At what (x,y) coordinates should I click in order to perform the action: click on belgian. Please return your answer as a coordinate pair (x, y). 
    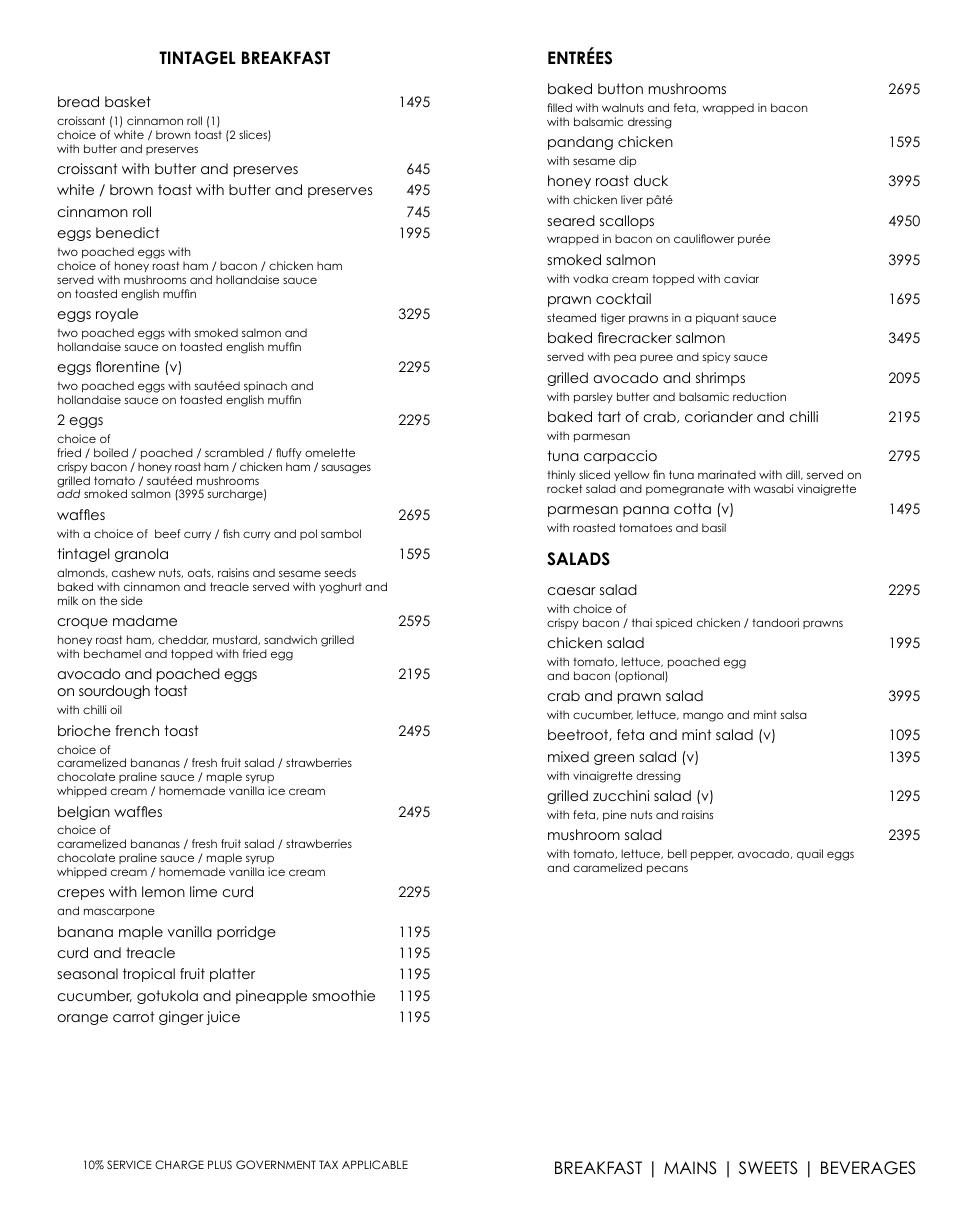
    Looking at the image, I should click on (84, 813).
